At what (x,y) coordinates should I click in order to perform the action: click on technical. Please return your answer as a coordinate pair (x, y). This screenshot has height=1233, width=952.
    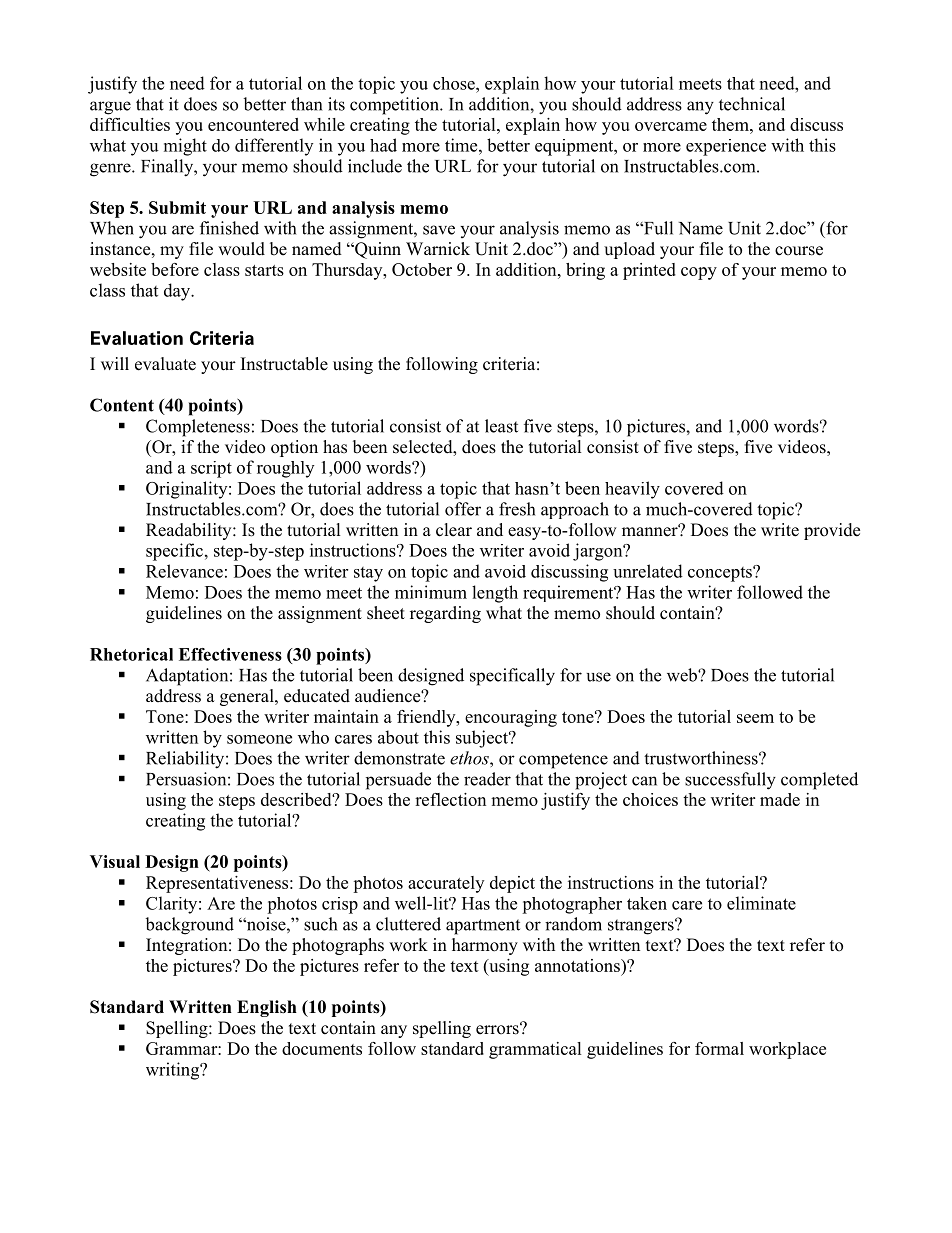
    Looking at the image, I should click on (752, 104).
